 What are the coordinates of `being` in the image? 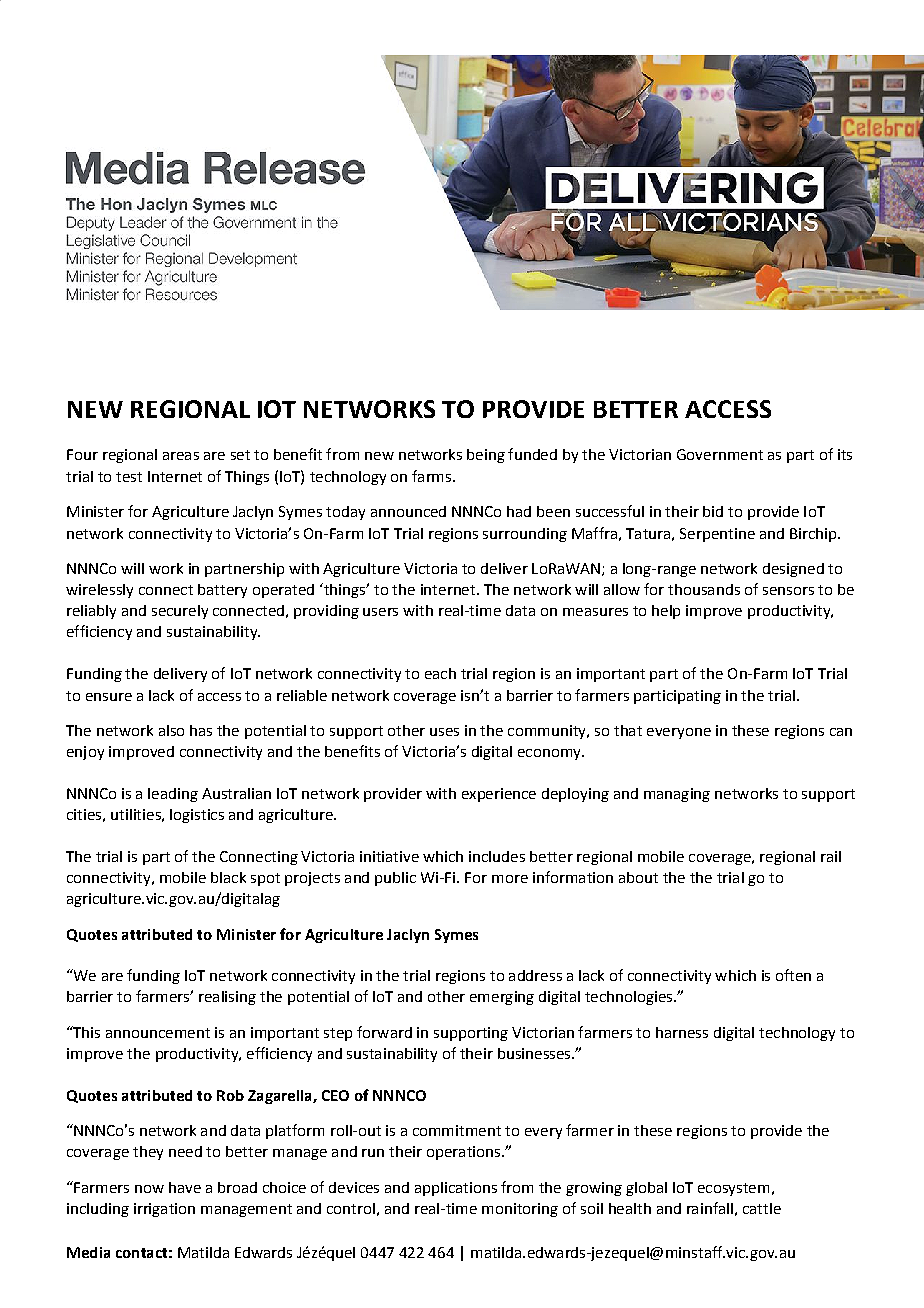 It's located at (486, 456).
